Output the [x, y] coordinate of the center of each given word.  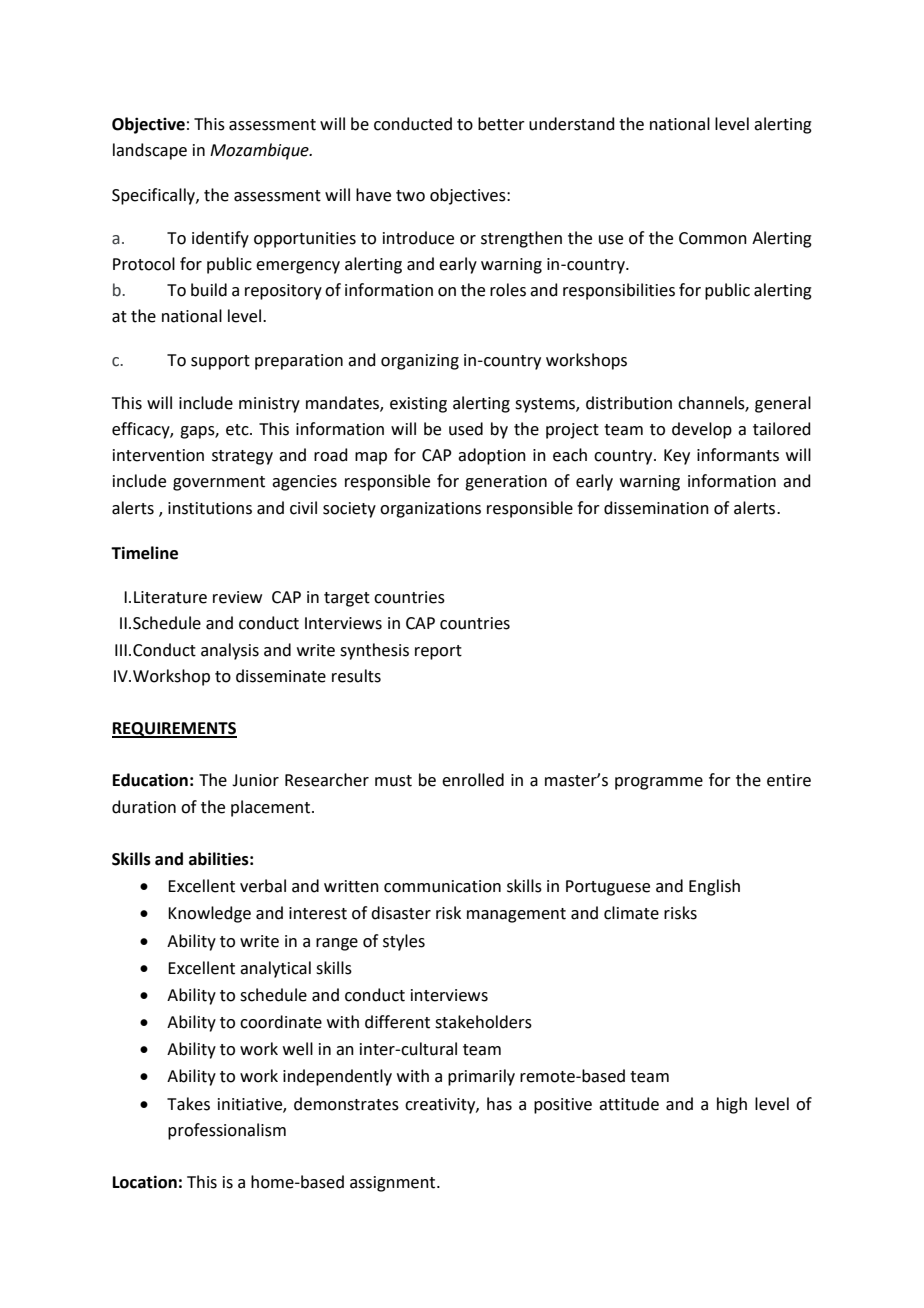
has [499, 1104]
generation [506, 483]
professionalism [227, 1131]
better [501, 124]
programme [659, 783]
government [219, 483]
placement [272, 808]
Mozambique [260, 151]
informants [738, 455]
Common [713, 238]
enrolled [473, 780]
